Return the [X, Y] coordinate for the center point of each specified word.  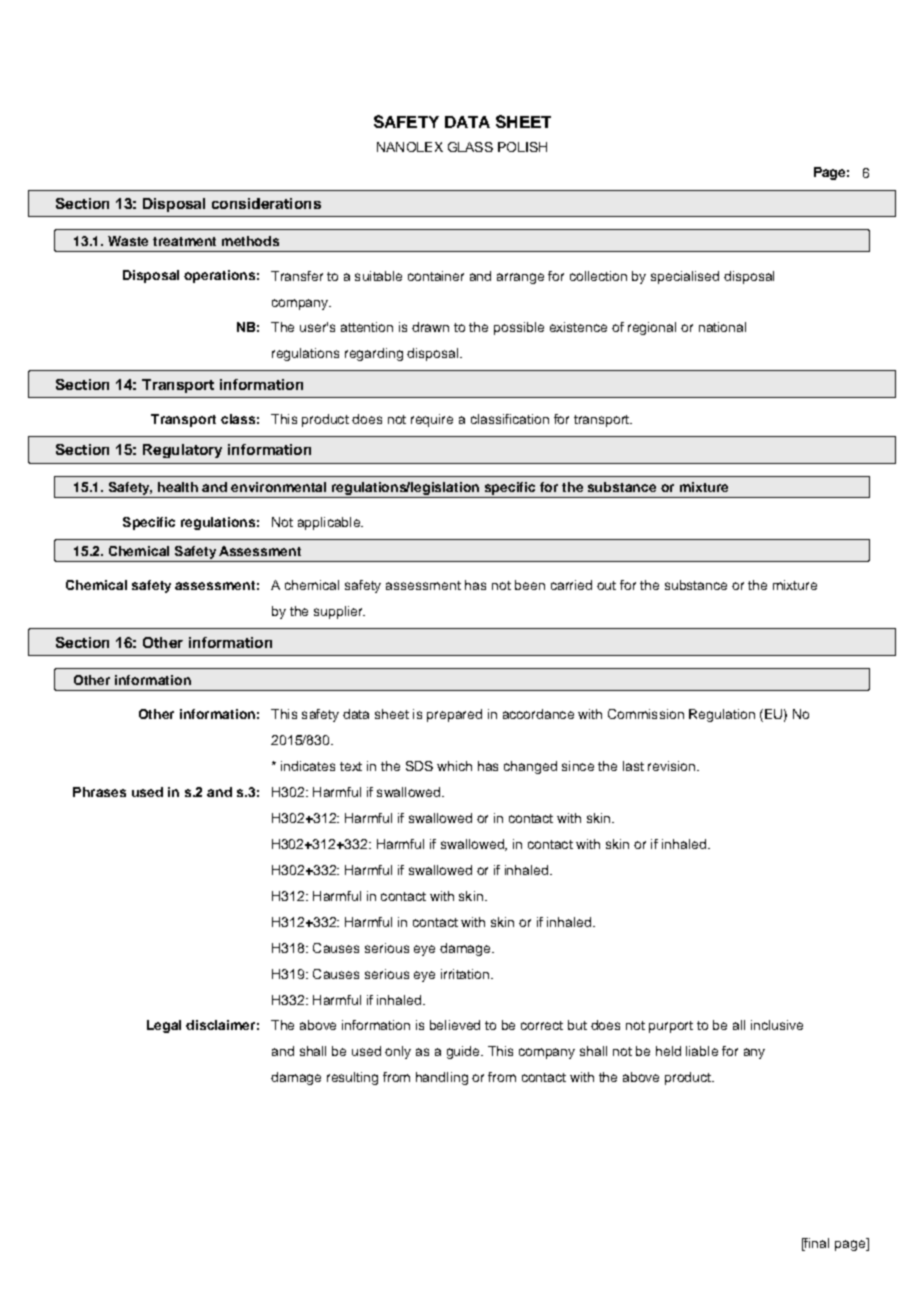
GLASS [470, 147]
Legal [164, 1026]
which [454, 766]
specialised [685, 277]
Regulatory [182, 451]
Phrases [99, 792]
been [530, 585]
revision [671, 766]
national [722, 327]
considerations [266, 203]
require [432, 420]
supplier [339, 612]
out [606, 585]
